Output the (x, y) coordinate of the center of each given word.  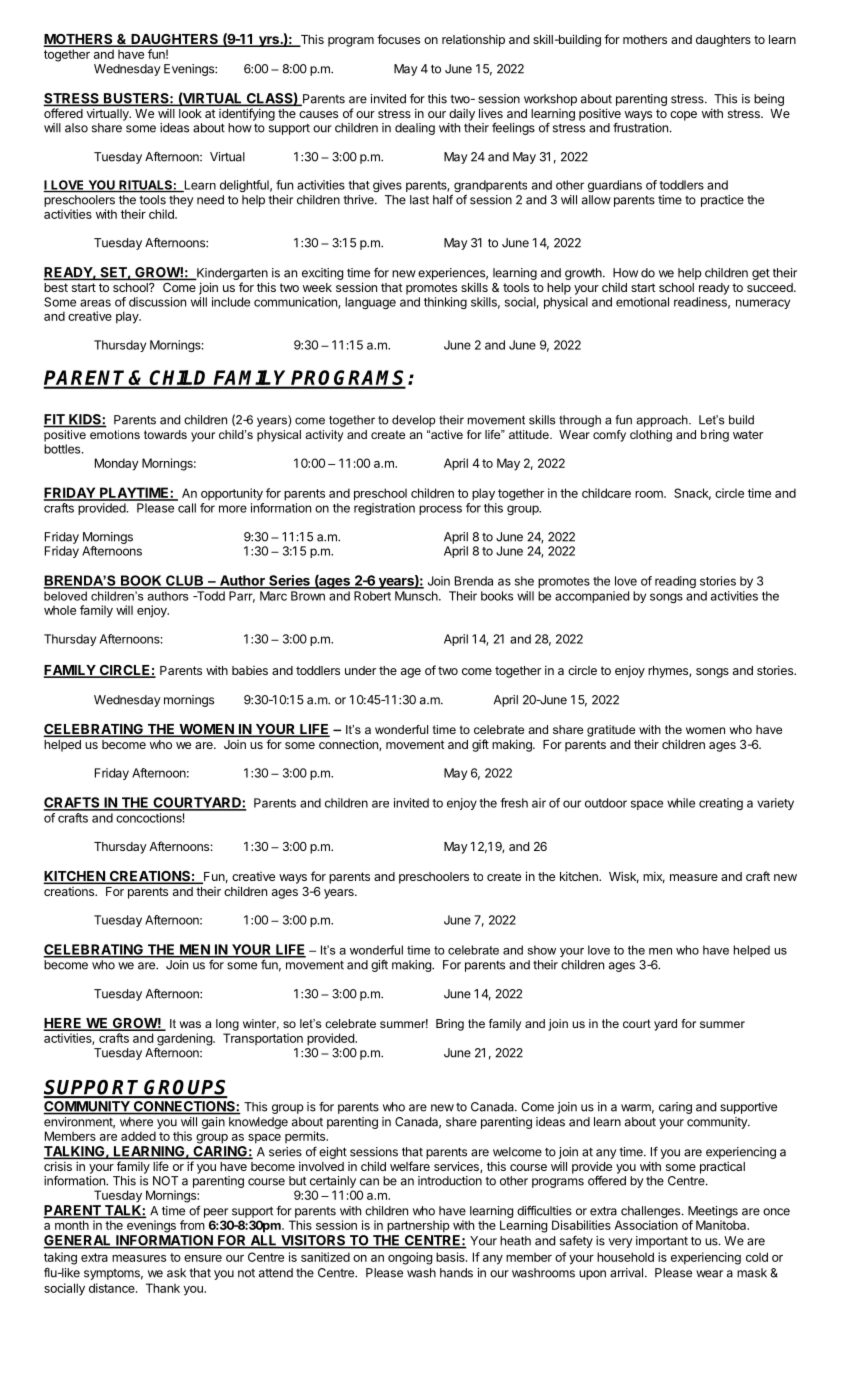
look (190, 113)
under (360, 670)
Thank (163, 1288)
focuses (398, 39)
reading (675, 582)
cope (683, 116)
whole (60, 610)
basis (451, 1257)
